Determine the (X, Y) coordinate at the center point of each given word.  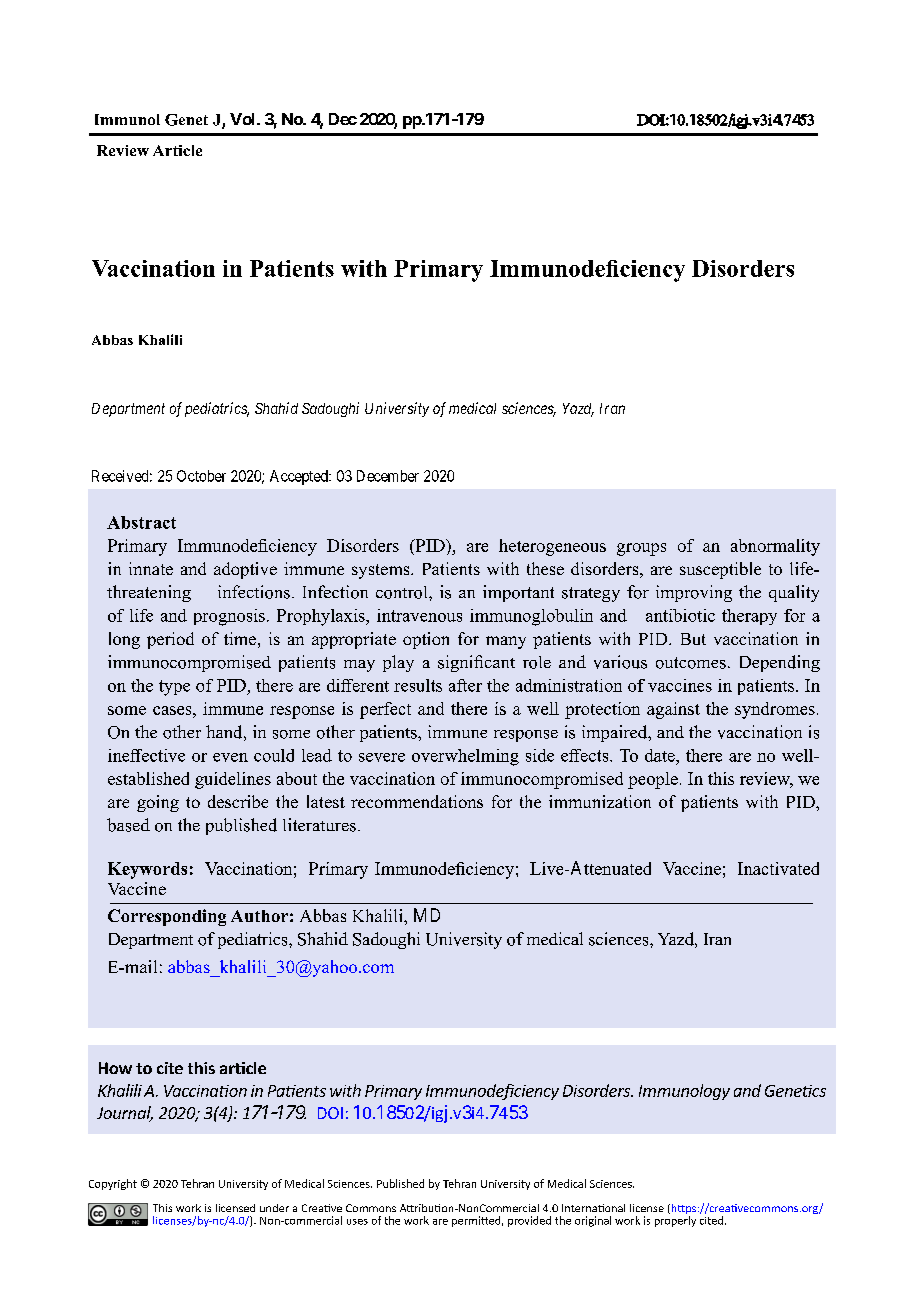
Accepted (300, 477)
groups (641, 549)
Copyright (113, 1184)
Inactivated (778, 868)
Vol (242, 119)
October (201, 476)
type (174, 688)
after (465, 685)
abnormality (775, 547)
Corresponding (167, 917)
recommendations (417, 801)
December (388, 476)
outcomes (691, 663)
